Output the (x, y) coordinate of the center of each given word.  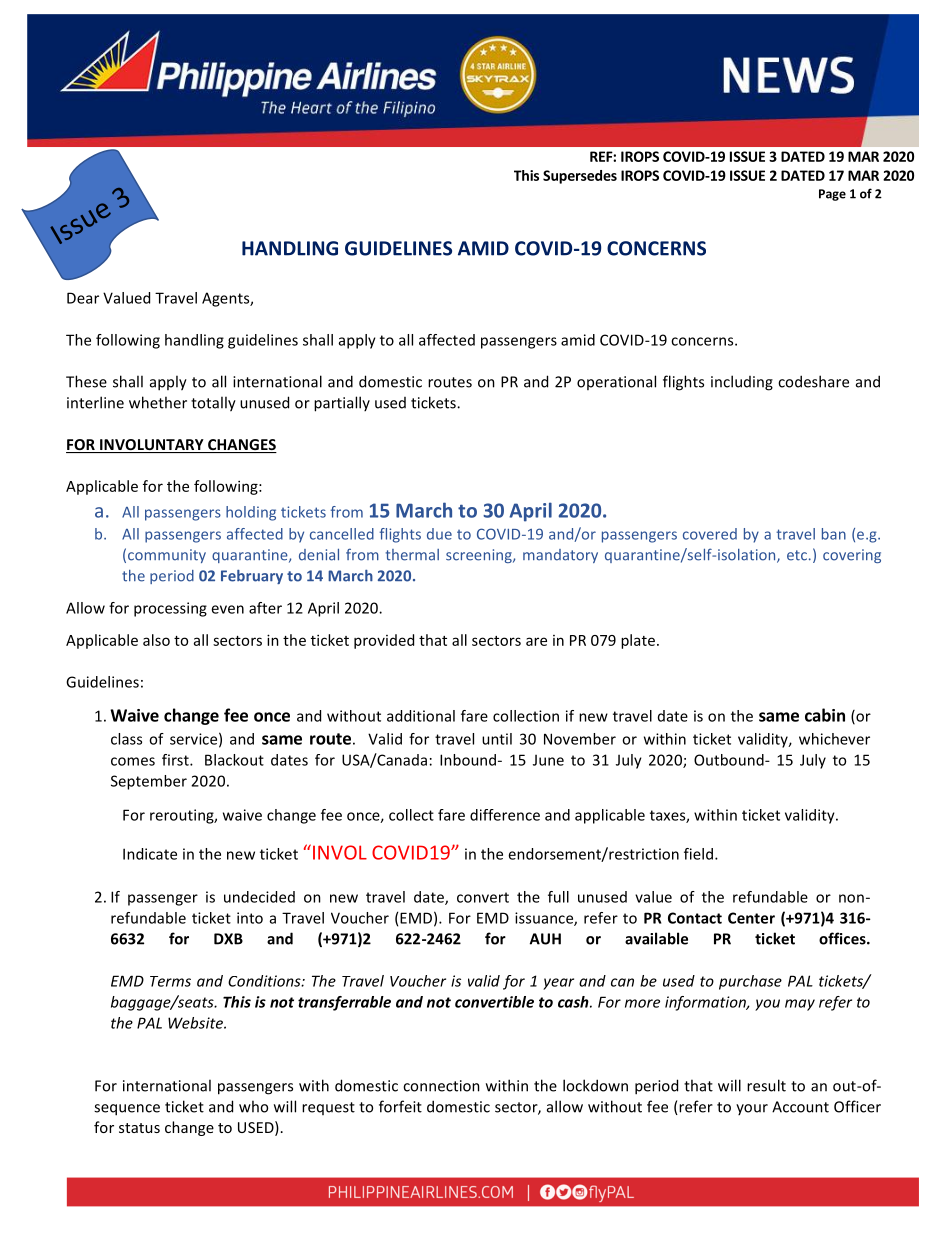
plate (638, 641)
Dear (83, 298)
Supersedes (580, 177)
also (156, 640)
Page (832, 195)
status (139, 1128)
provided (384, 641)
